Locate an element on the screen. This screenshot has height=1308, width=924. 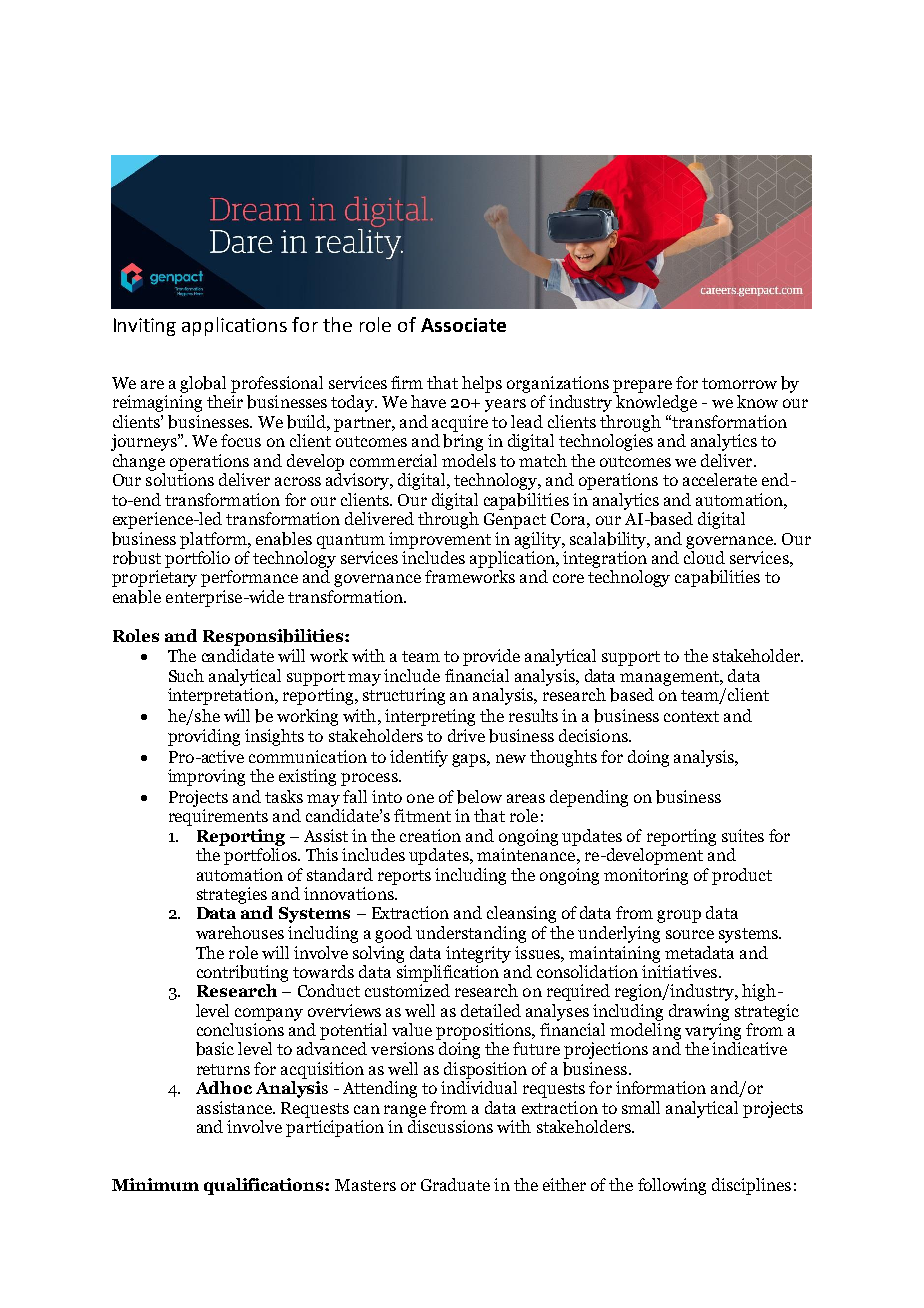
provide is located at coordinates (491, 657).
